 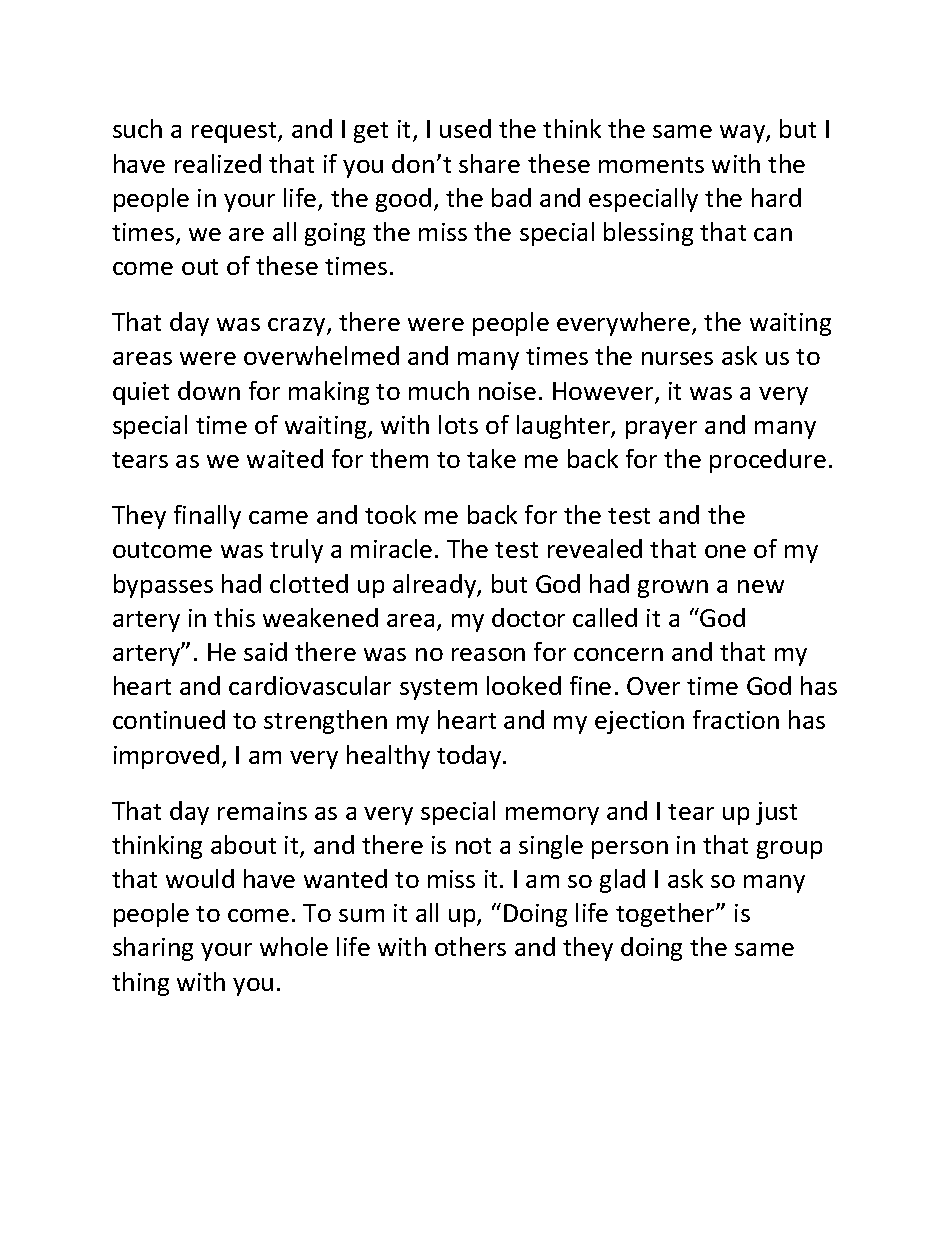 I want to click on moments, so click(x=651, y=165).
